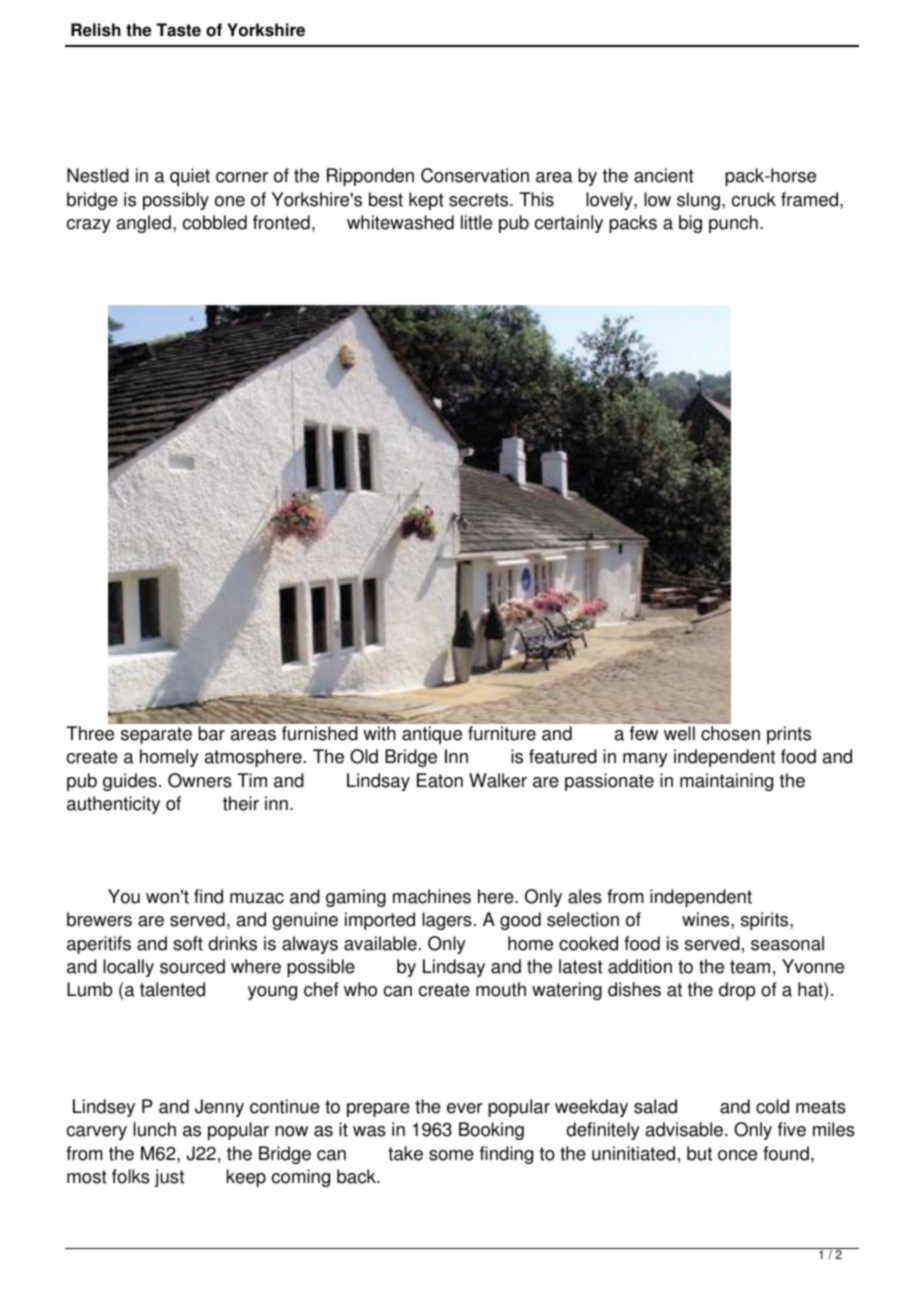 This page has width=924, height=1308. What do you see at coordinates (178, 30) in the page?
I see `Taste` at bounding box center [178, 30].
